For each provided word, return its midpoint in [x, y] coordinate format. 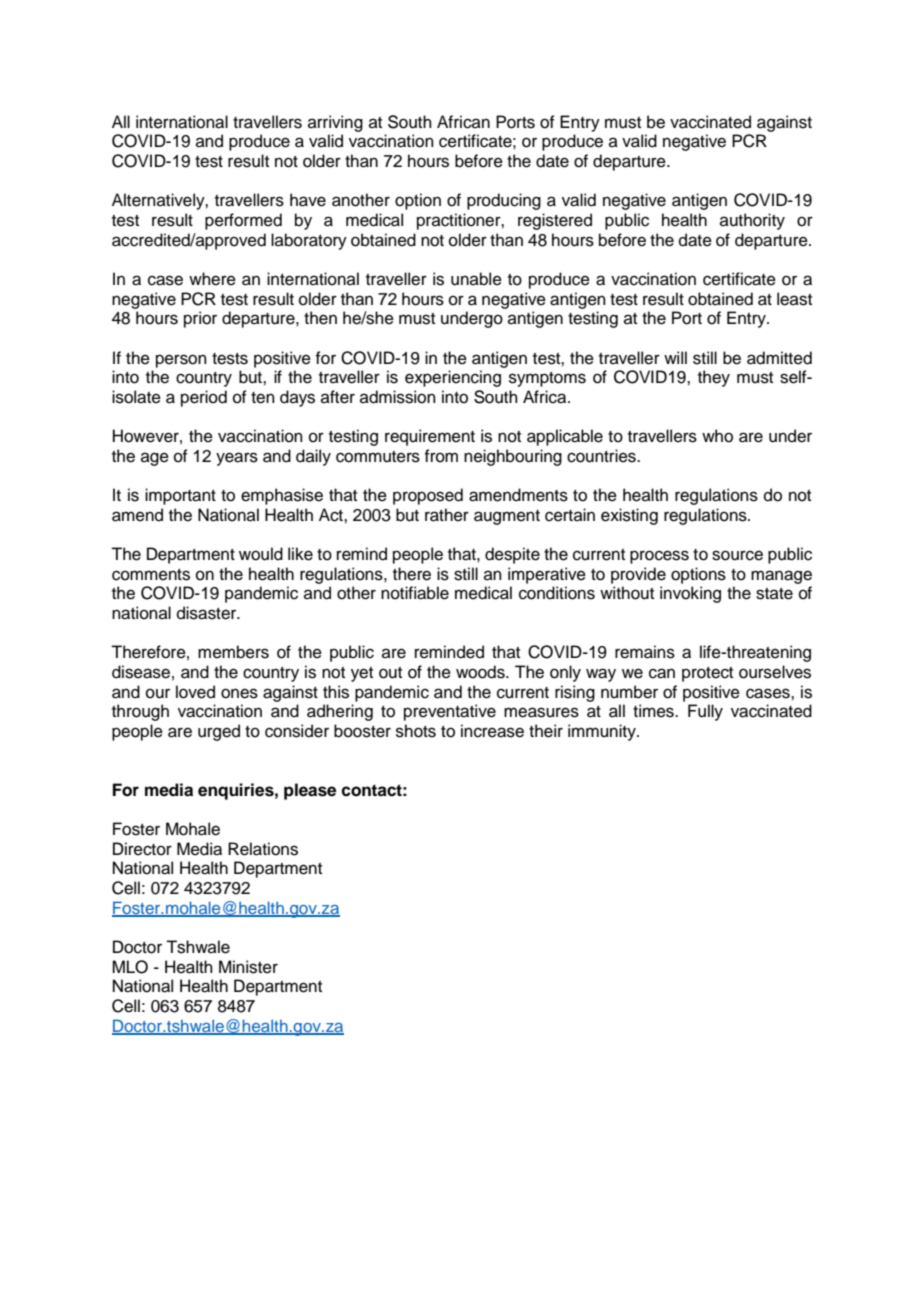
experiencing [453, 378]
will [675, 357]
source [737, 555]
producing [504, 201]
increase [492, 731]
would [261, 554]
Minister [248, 967]
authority [752, 221]
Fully [705, 712]
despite [512, 555]
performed [243, 221]
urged [219, 732]
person [181, 361]
